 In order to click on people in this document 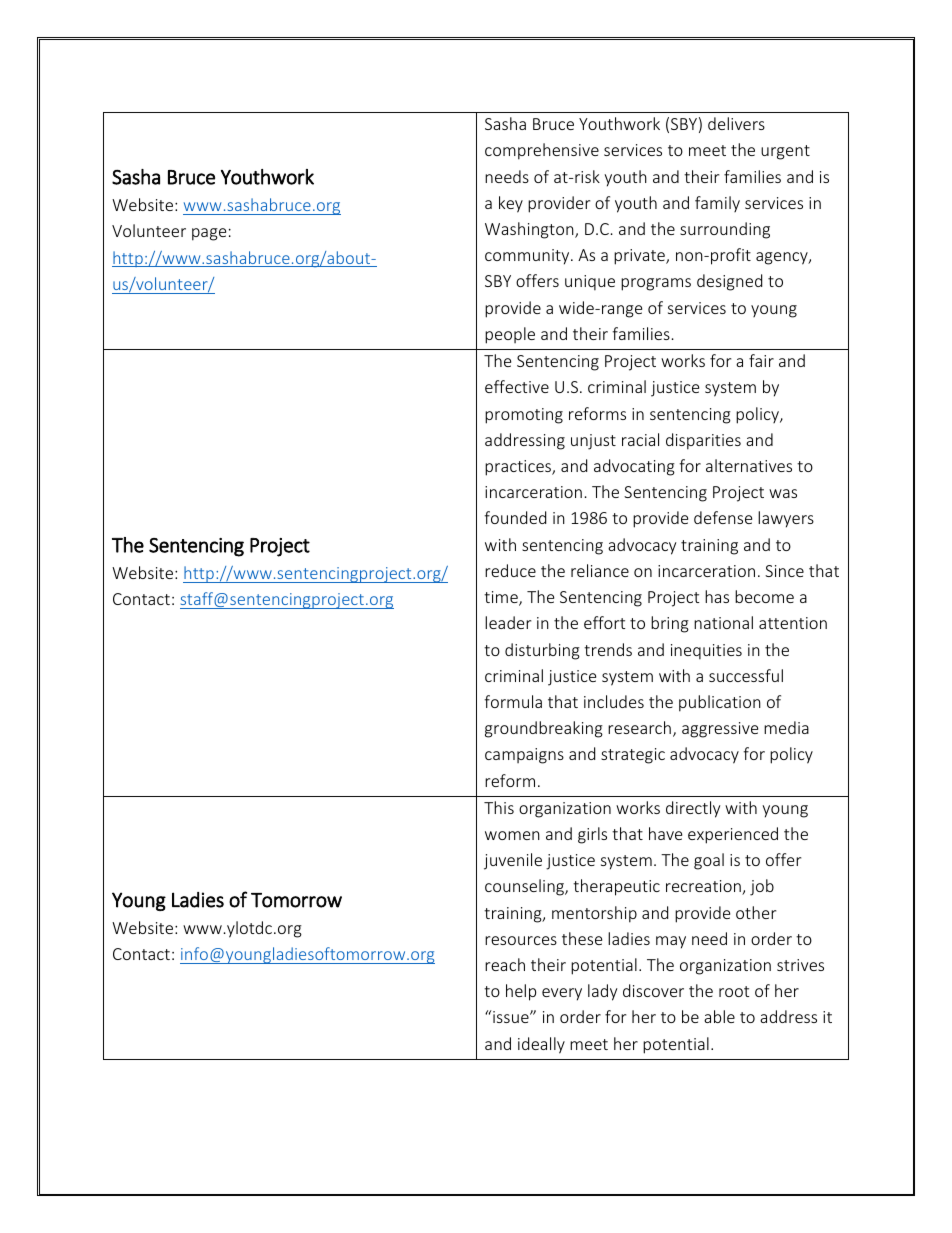, I will do `click(510, 335)`.
